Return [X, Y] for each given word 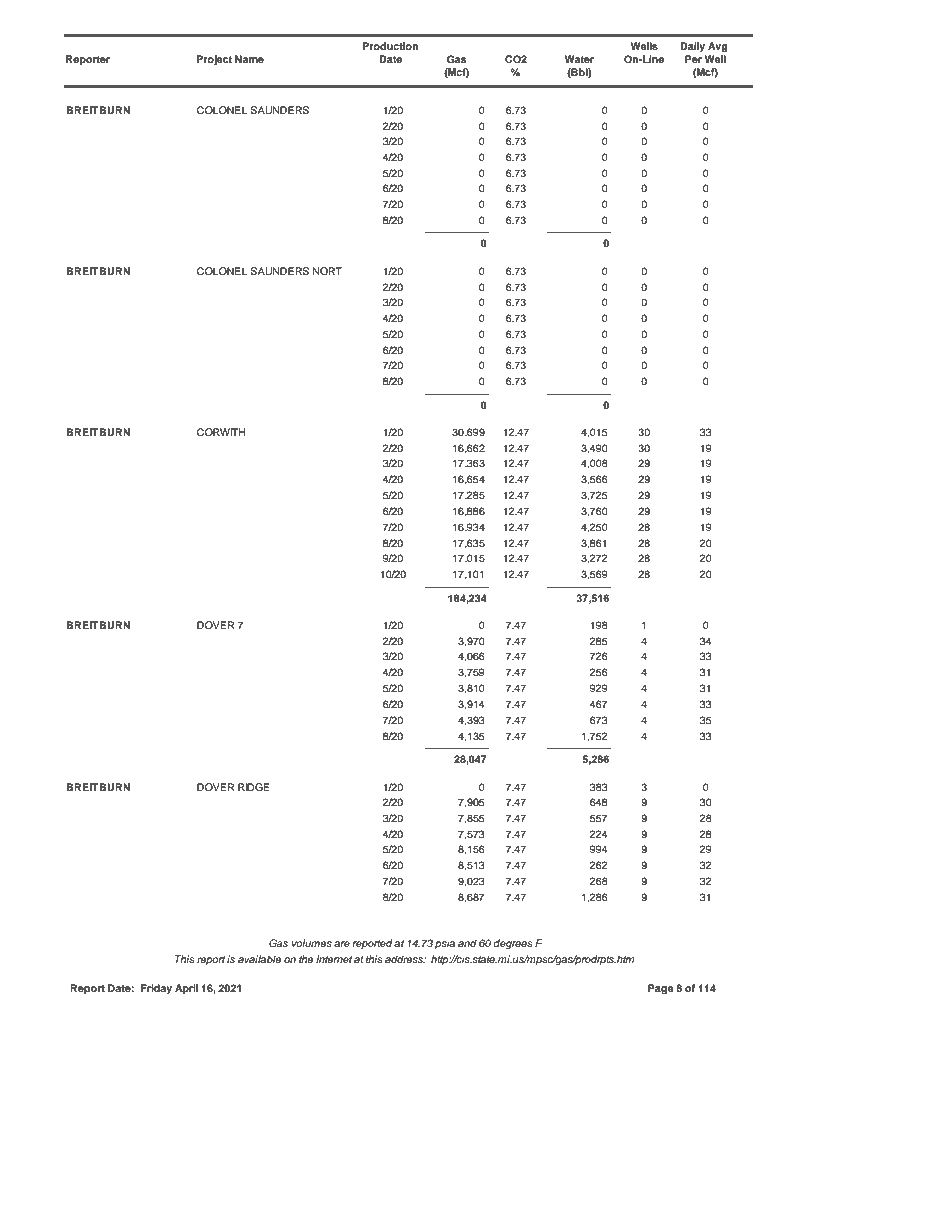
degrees [513, 944]
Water [579, 59]
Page [661, 989]
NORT [327, 271]
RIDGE [254, 787]
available [259, 959]
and [467, 943]
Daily [692, 47]
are [342, 944]
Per [693, 59]
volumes [312, 943]
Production [390, 46]
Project [214, 60]
